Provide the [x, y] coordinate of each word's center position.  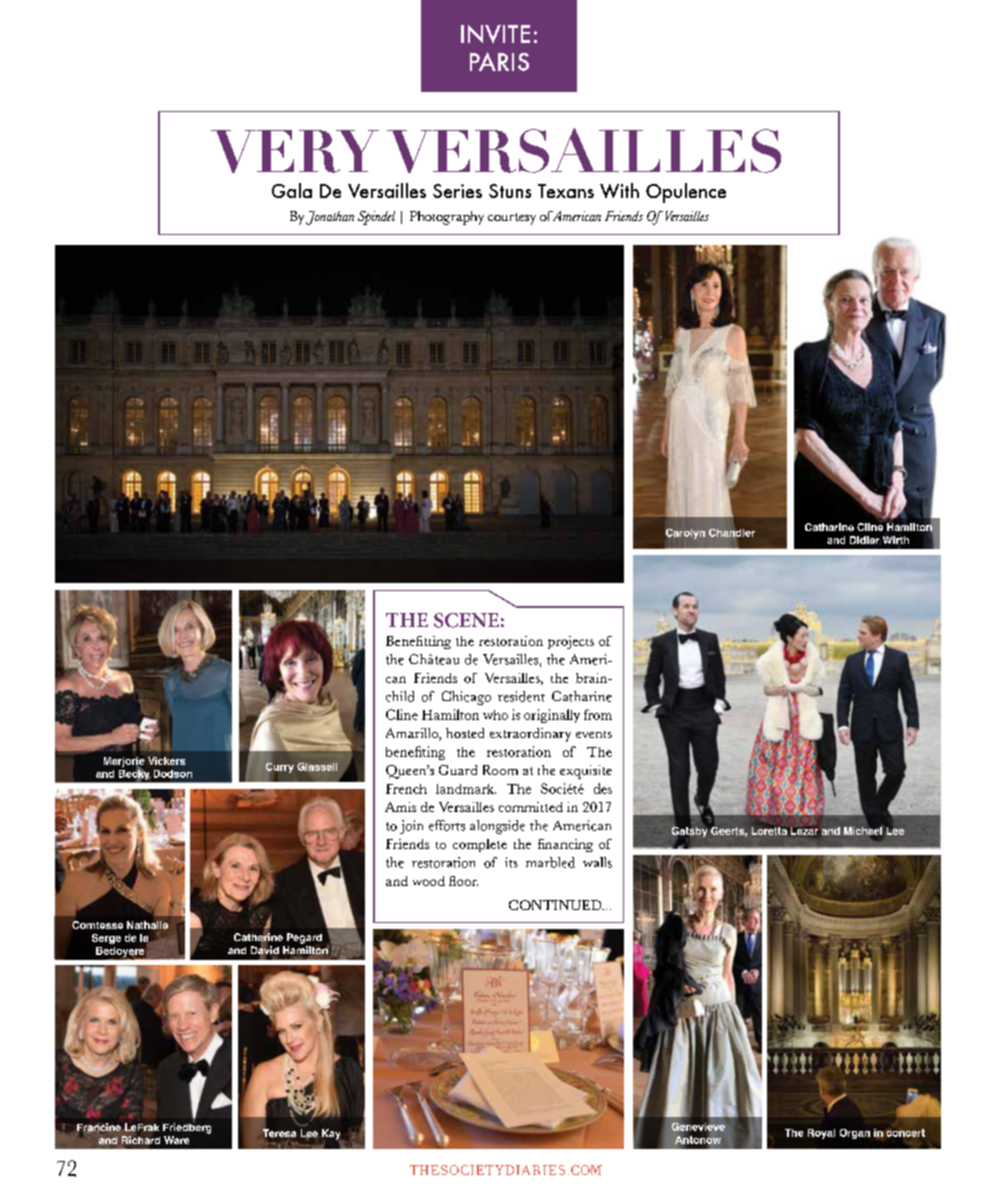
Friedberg [187, 1127]
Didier [865, 540]
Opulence [686, 193]
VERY [295, 151]
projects [571, 642]
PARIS [499, 61]
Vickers [166, 761]
